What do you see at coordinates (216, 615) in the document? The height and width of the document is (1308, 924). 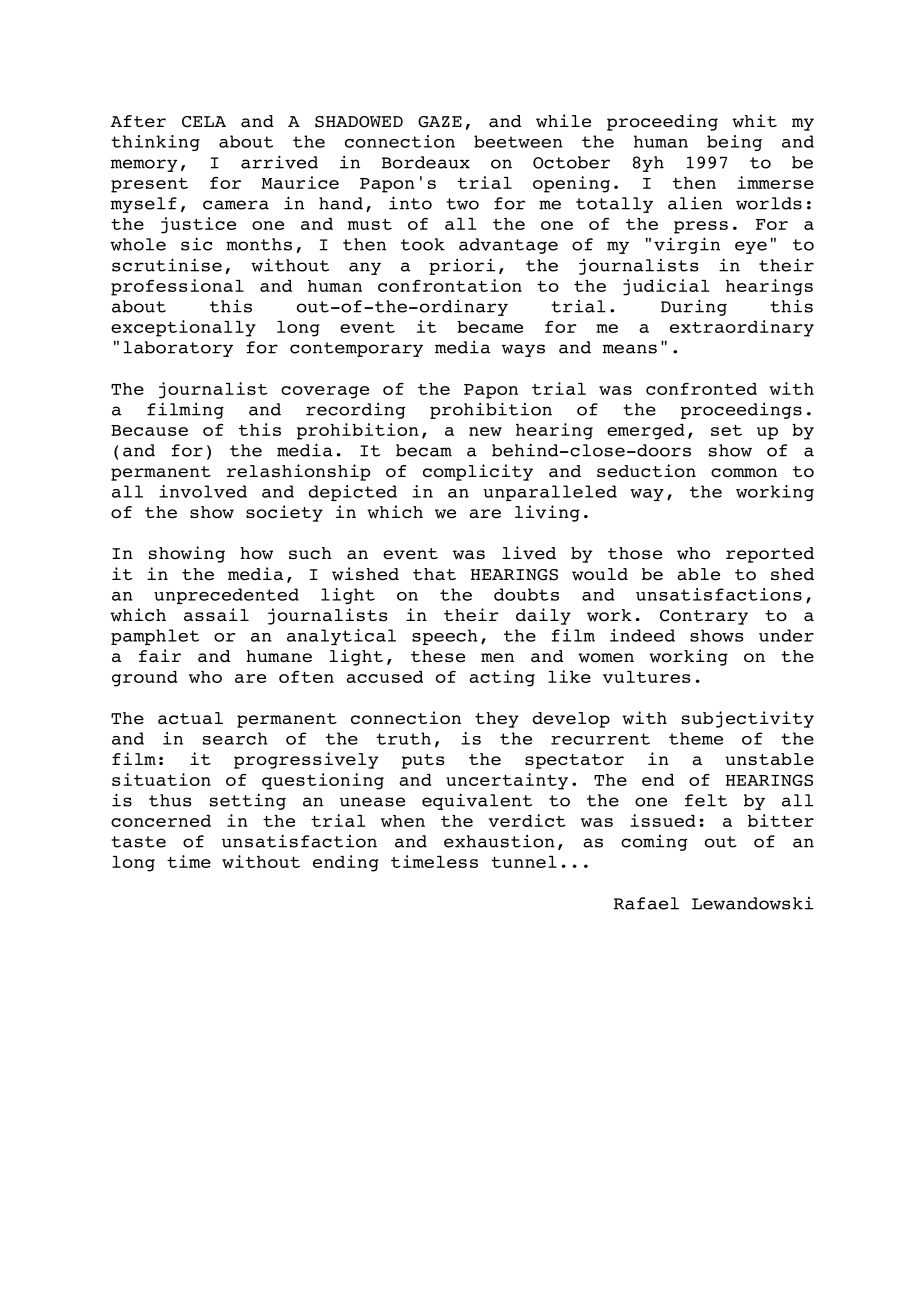 I see `assail` at bounding box center [216, 615].
